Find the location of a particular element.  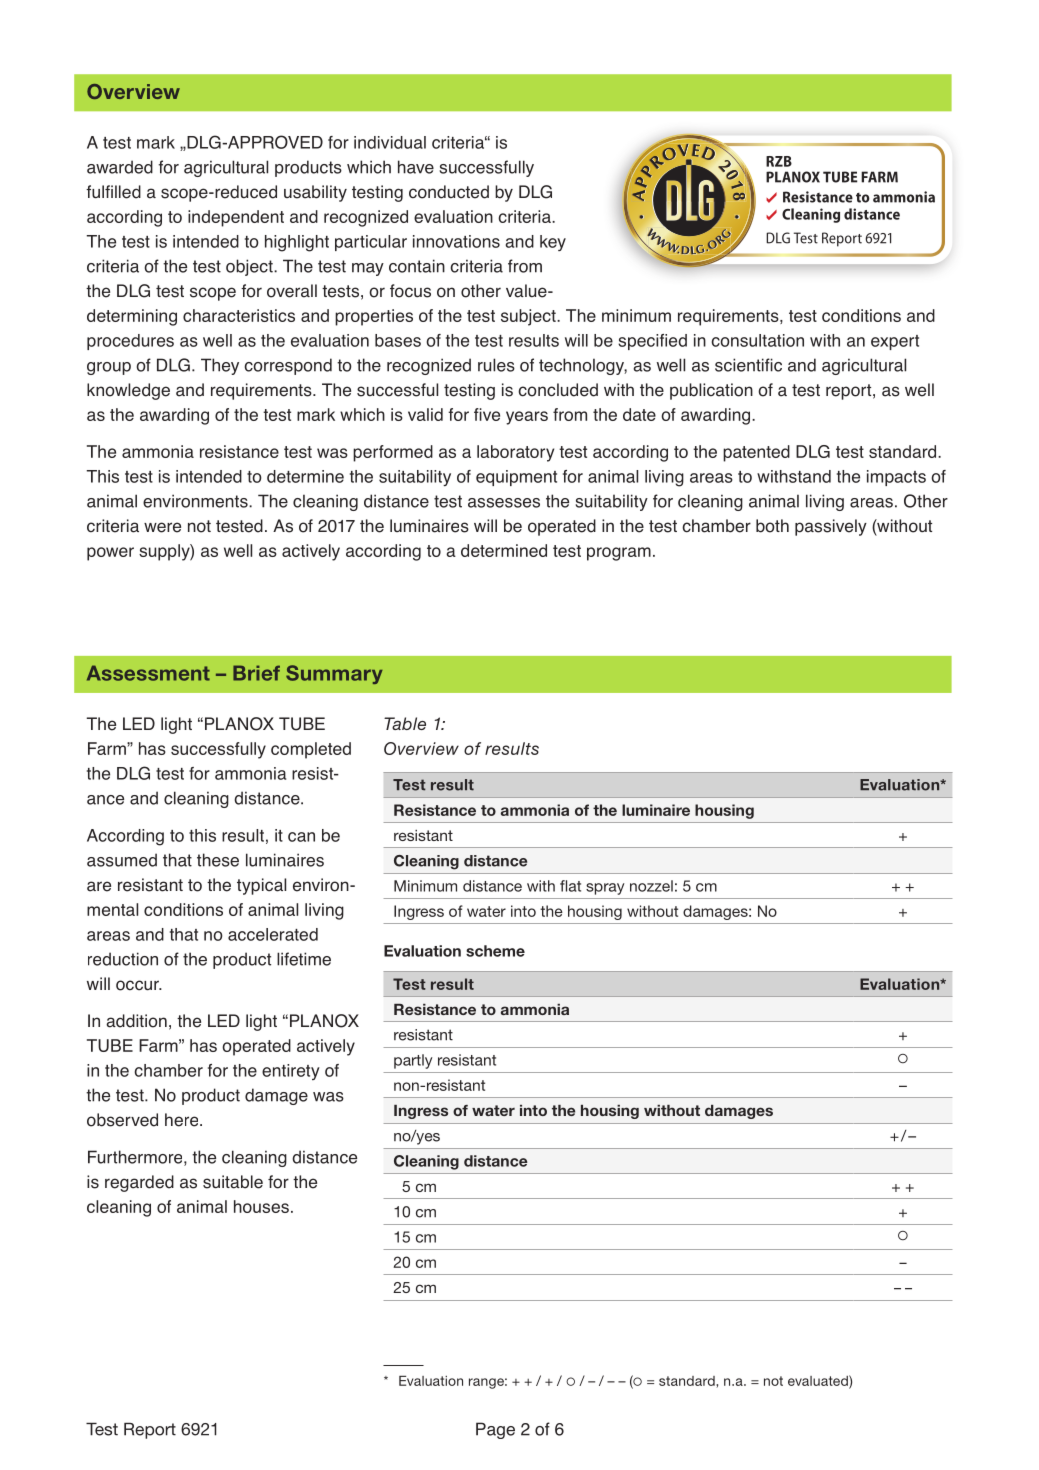

independent is located at coordinates (236, 218).
